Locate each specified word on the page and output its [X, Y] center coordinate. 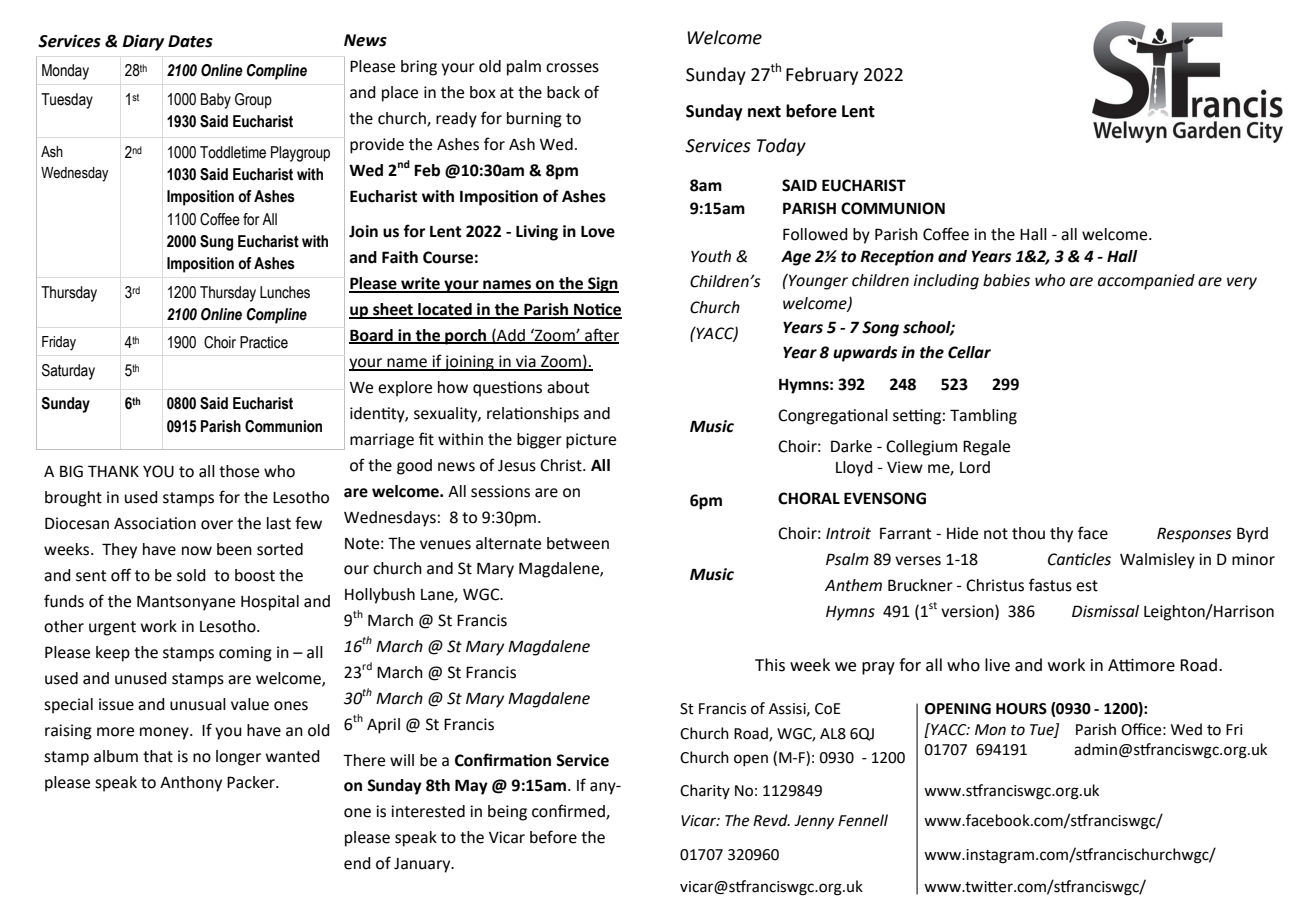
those [239, 471]
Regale [986, 448]
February [822, 76]
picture [591, 441]
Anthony [191, 784]
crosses [572, 68]
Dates [190, 41]
